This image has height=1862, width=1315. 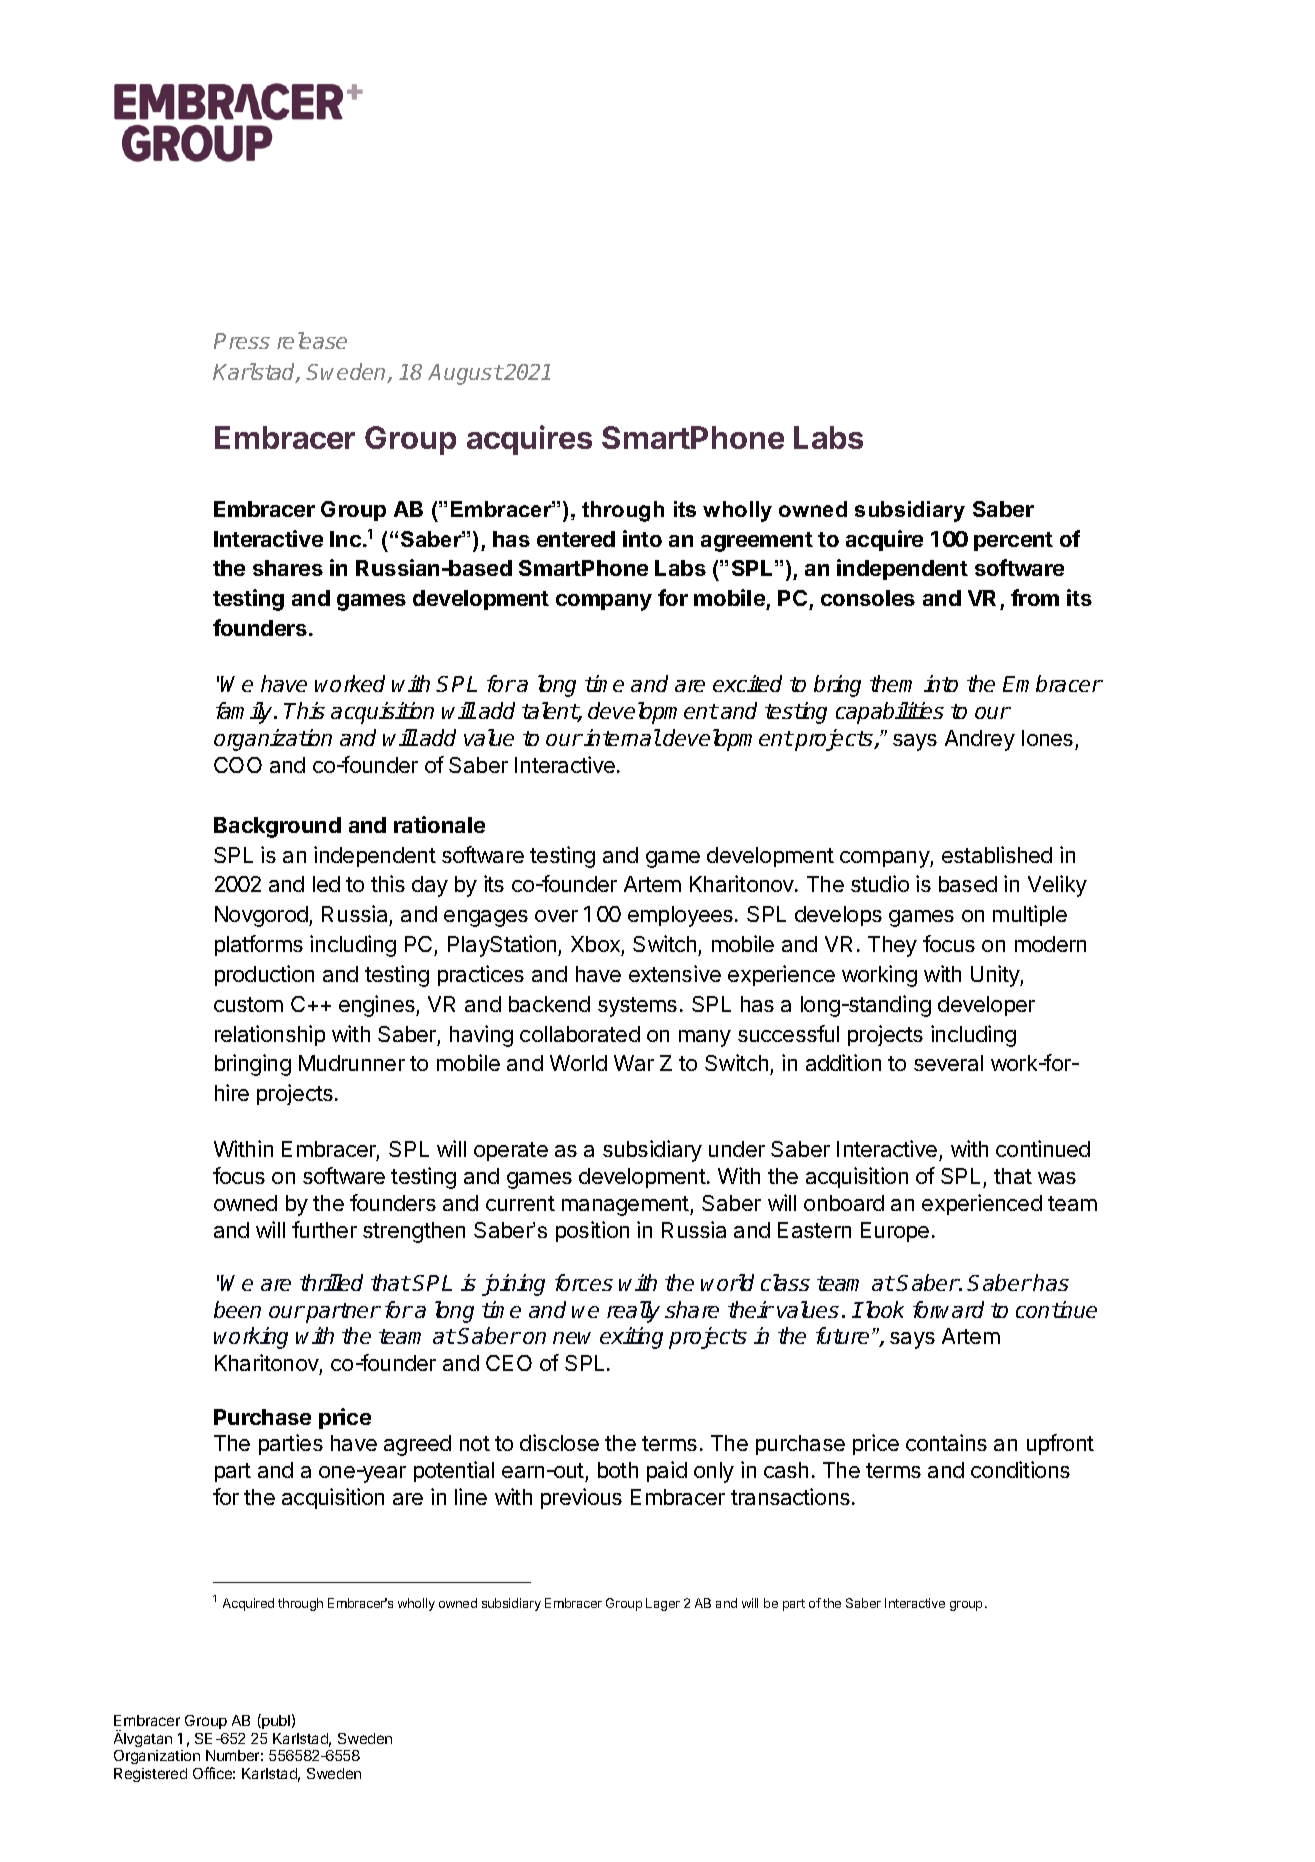 I want to click on Press, so click(x=242, y=341).
